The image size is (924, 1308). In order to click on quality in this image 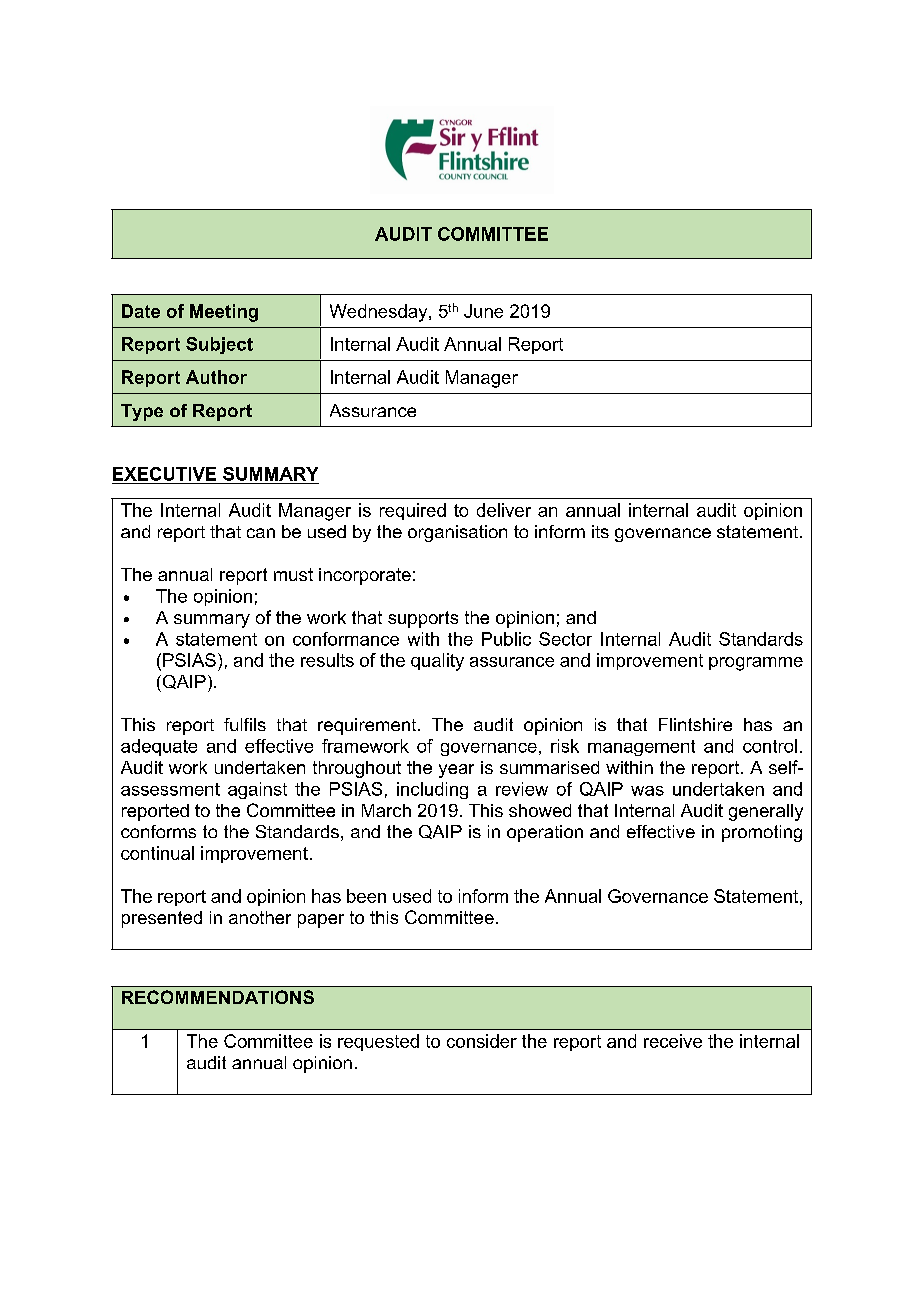, I will do `click(437, 662)`.
